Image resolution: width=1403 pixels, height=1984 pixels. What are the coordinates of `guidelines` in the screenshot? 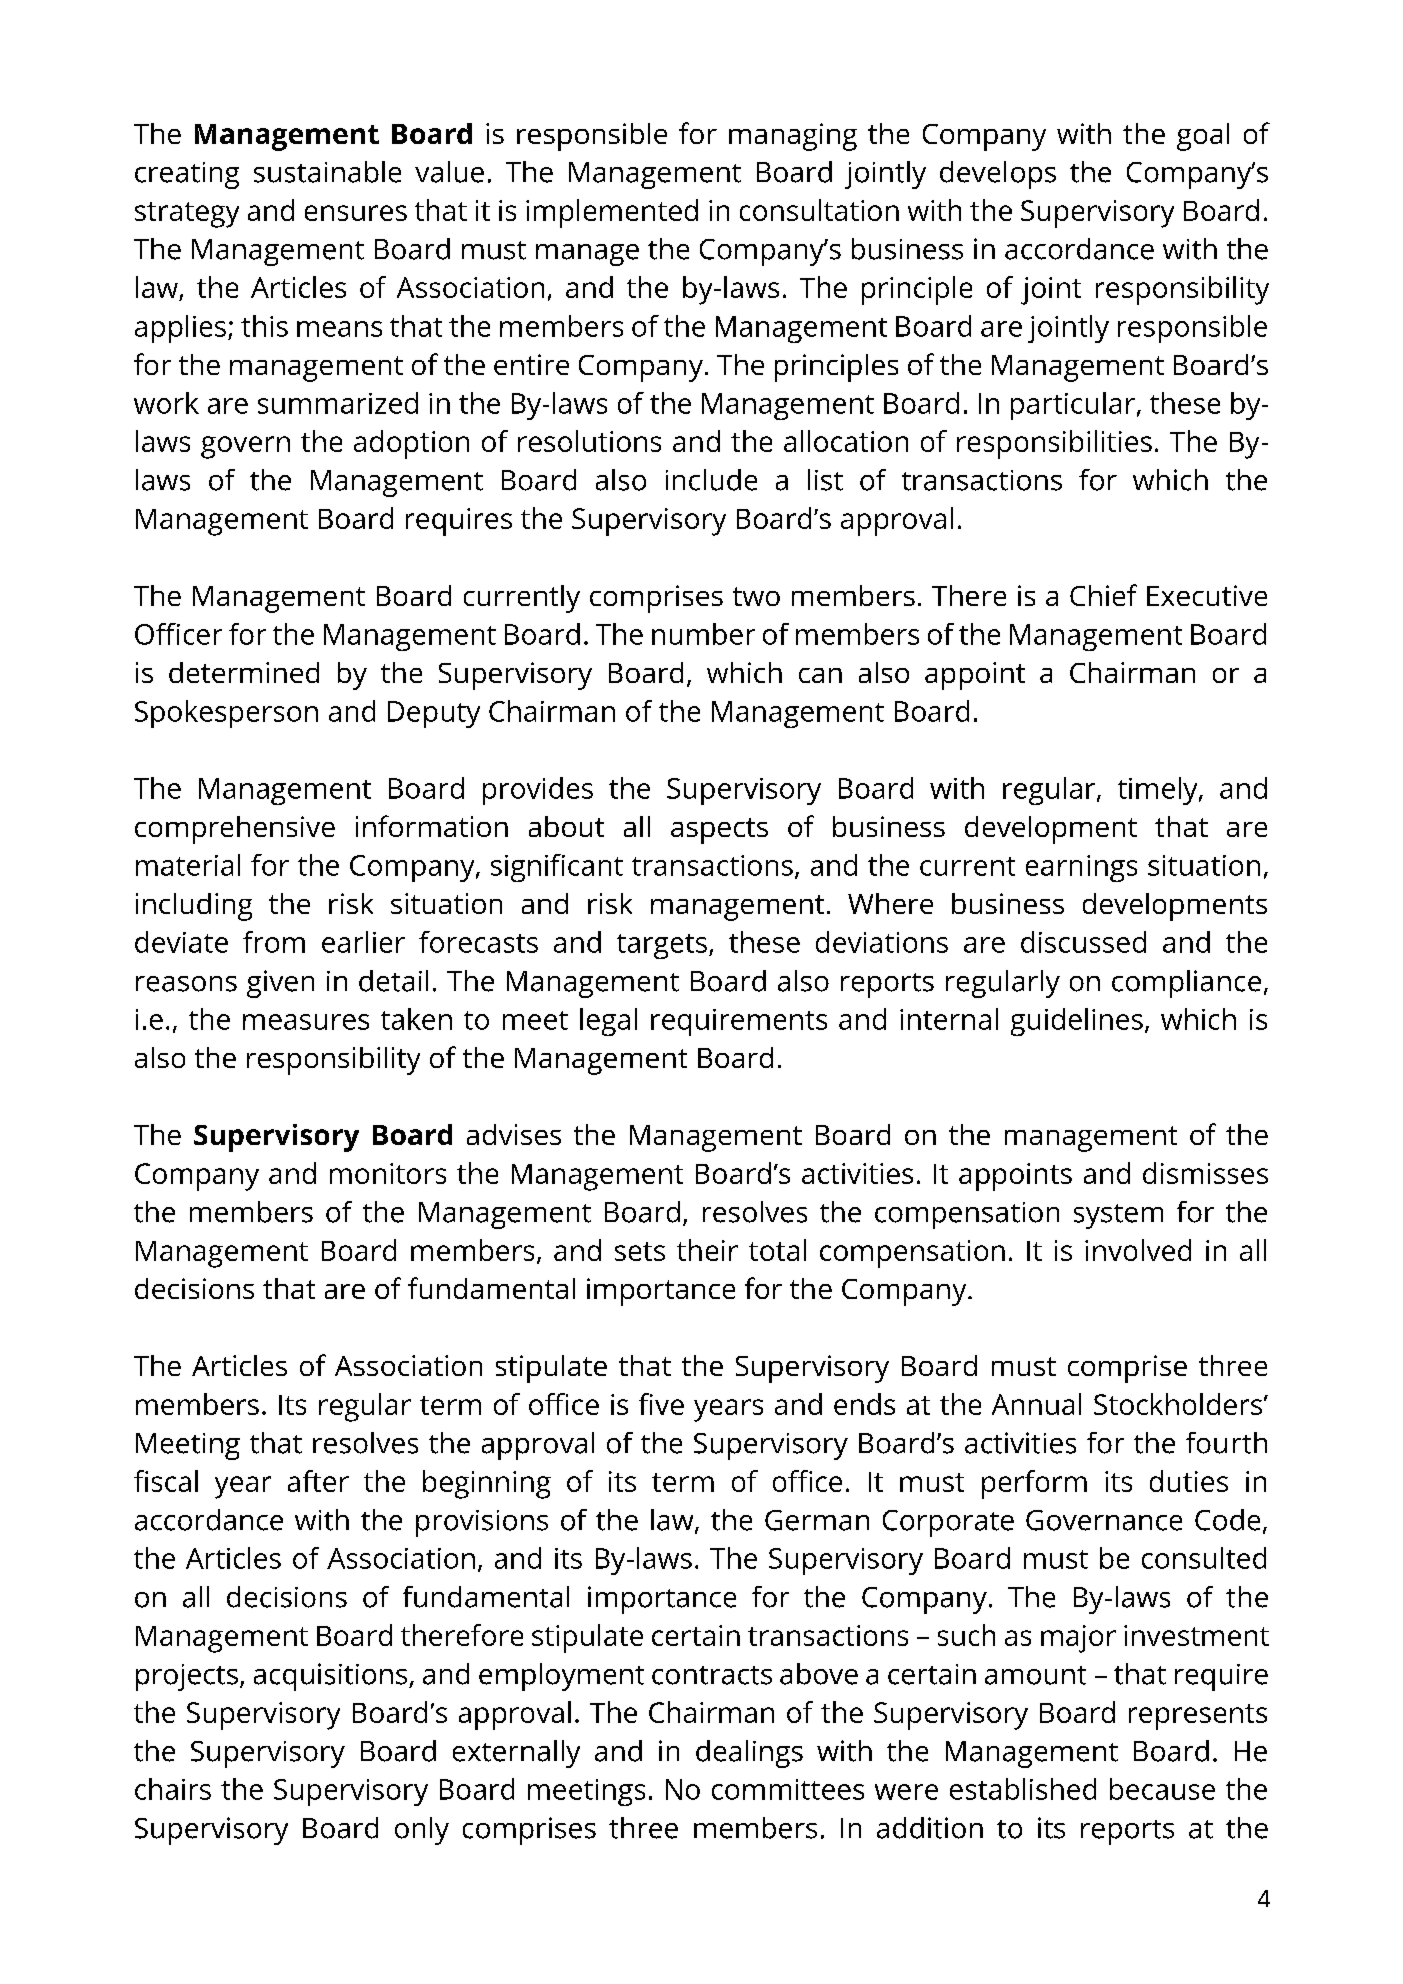 It's located at (1077, 1022).
